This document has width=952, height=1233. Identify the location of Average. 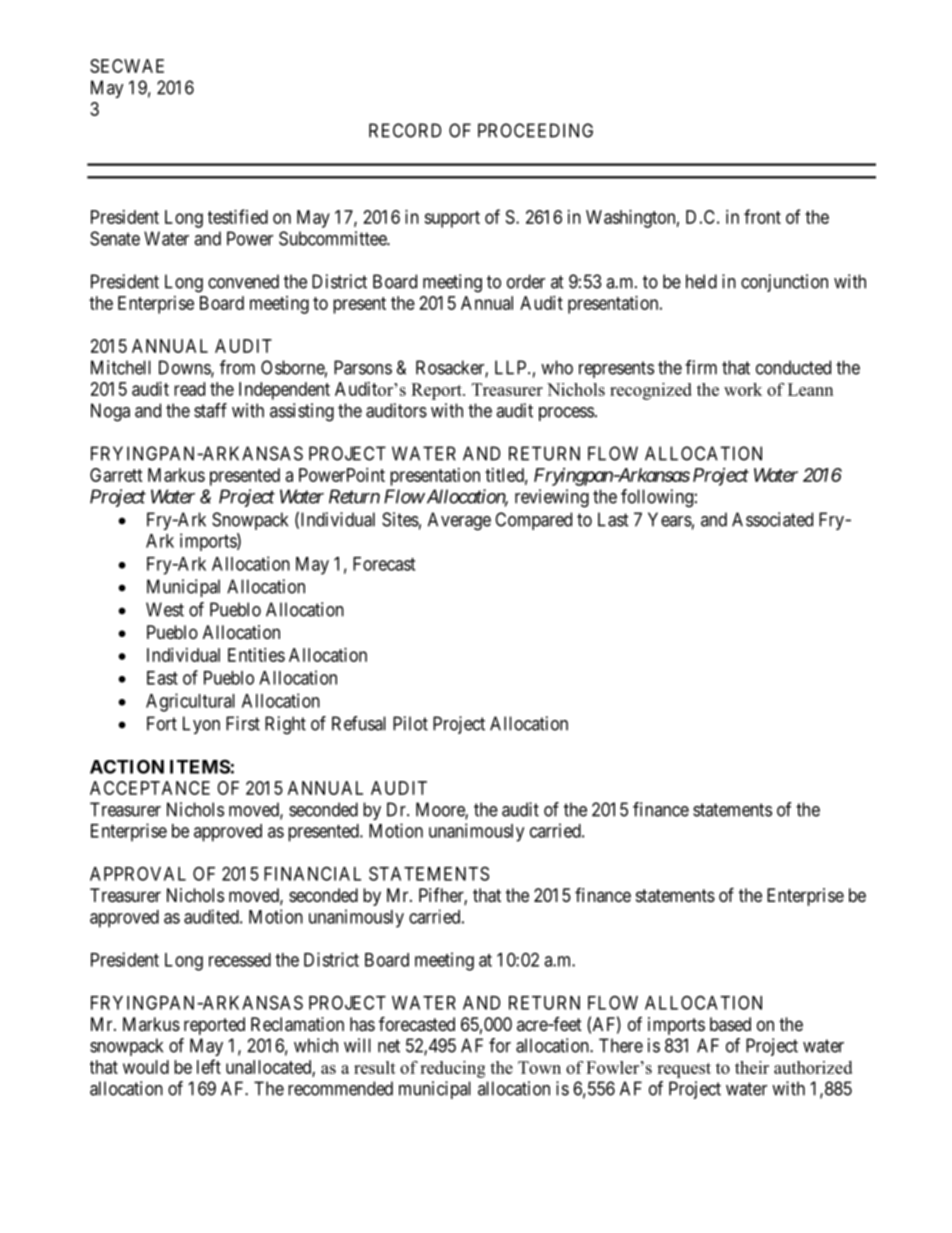
(459, 521).
